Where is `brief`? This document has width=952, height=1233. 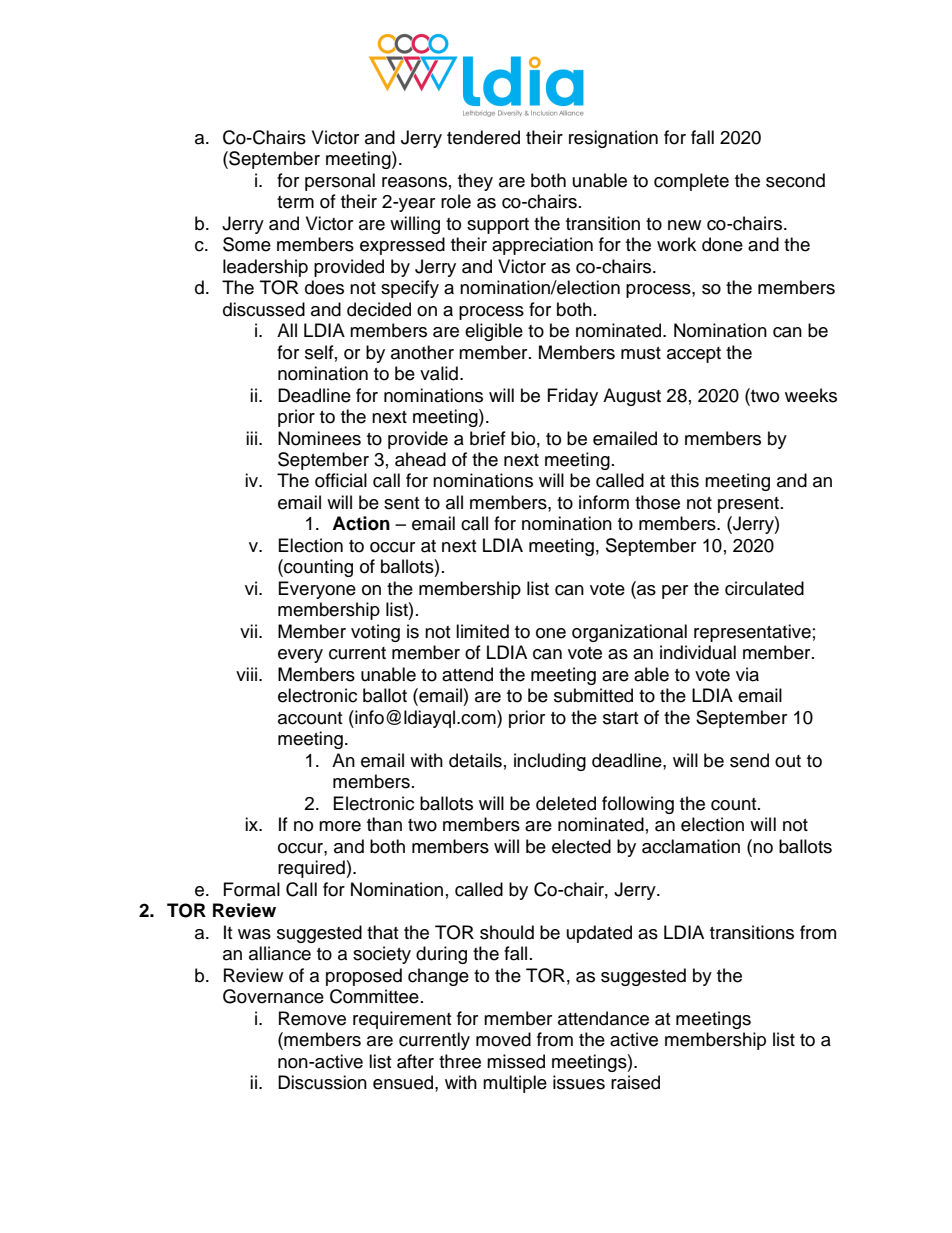 brief is located at coordinates (488, 438).
